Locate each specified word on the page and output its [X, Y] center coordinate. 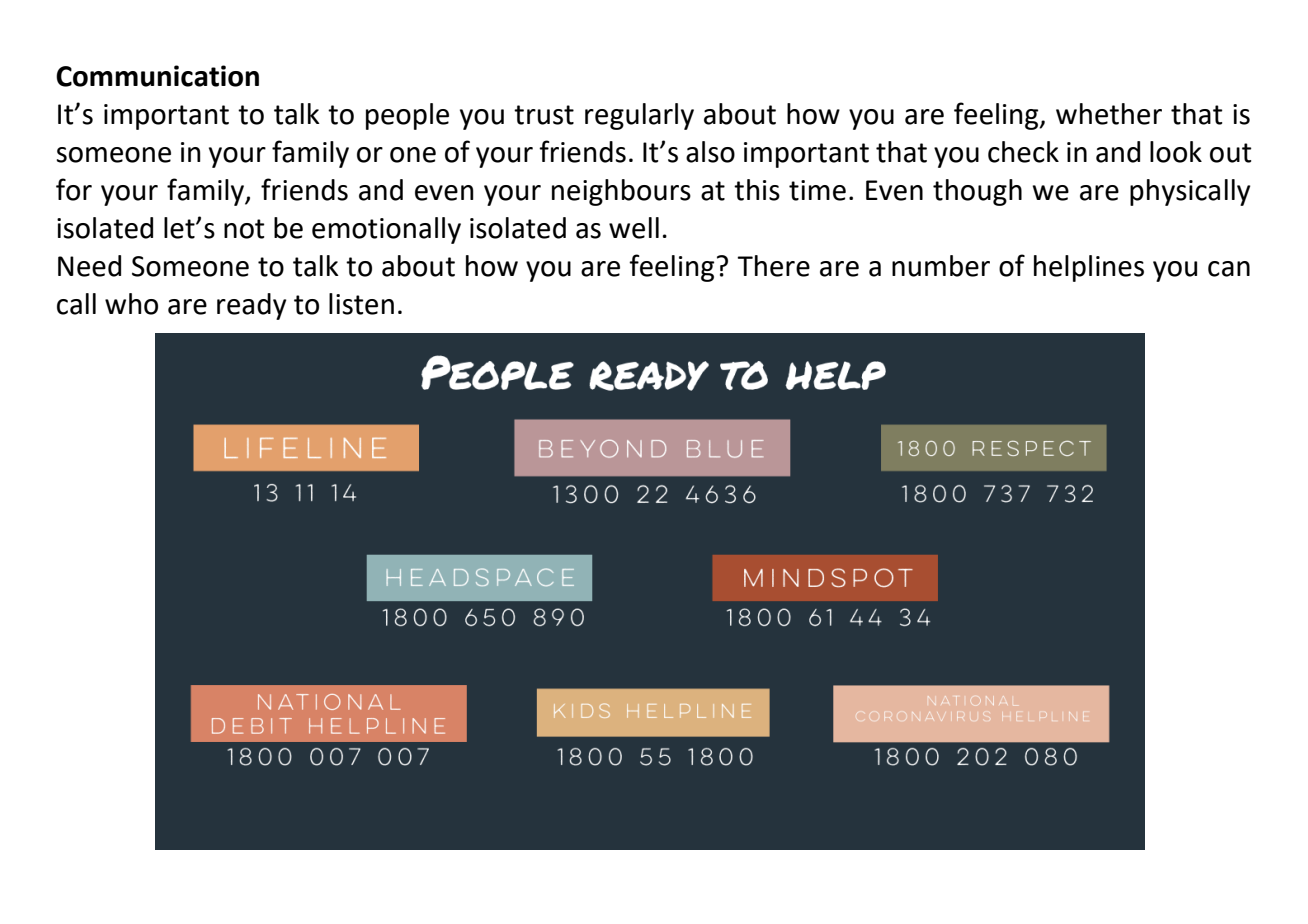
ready [251, 306]
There [773, 266]
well [634, 228]
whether [1109, 114]
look [1176, 152]
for [74, 189]
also [710, 152]
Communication [157, 76]
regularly [639, 116]
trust [544, 115]
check [1023, 152]
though [977, 192]
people [407, 116]
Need [89, 266]
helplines [1089, 268]
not [244, 229]
